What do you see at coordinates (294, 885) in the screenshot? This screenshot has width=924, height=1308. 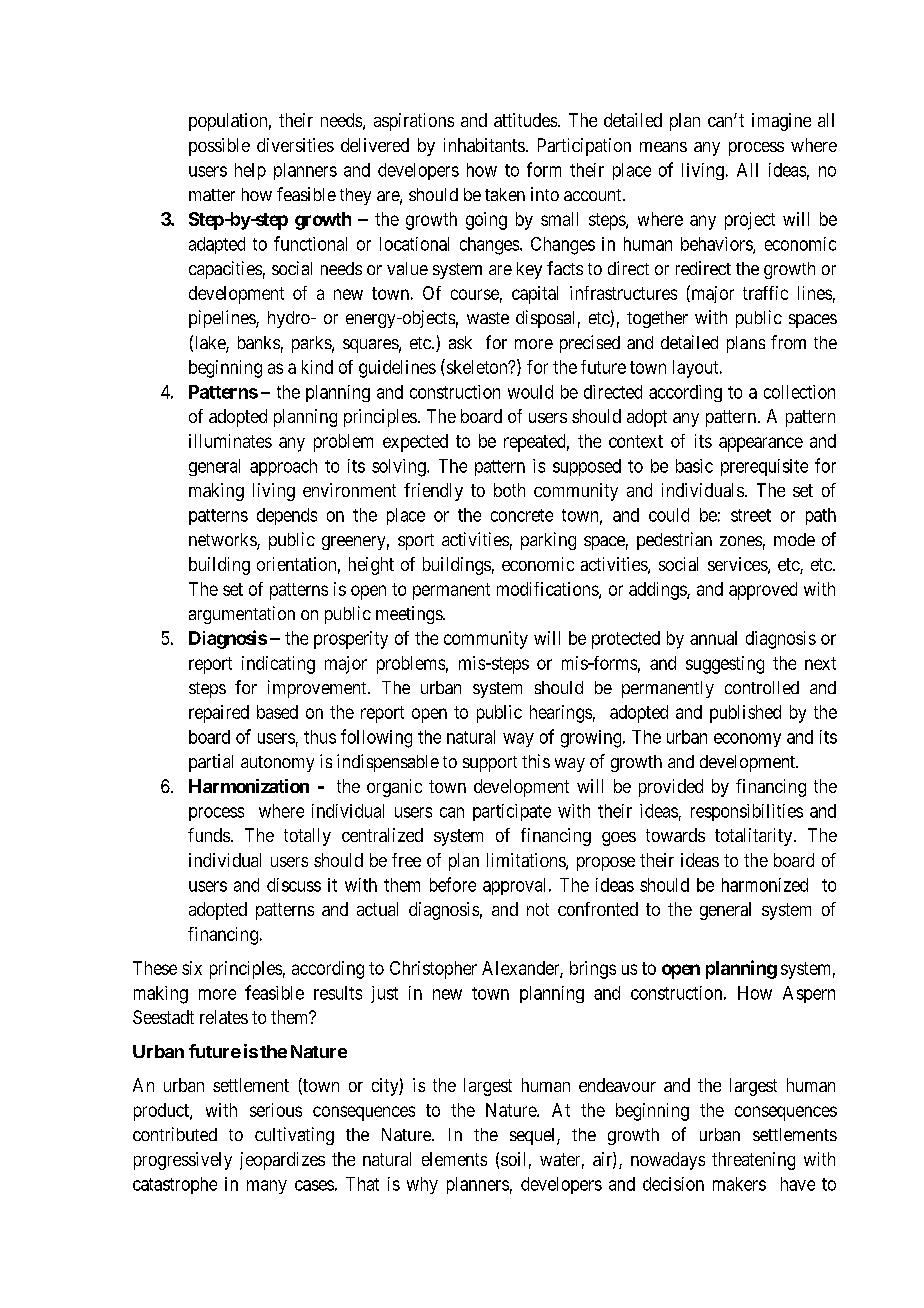 I see `discuss` at bounding box center [294, 885].
